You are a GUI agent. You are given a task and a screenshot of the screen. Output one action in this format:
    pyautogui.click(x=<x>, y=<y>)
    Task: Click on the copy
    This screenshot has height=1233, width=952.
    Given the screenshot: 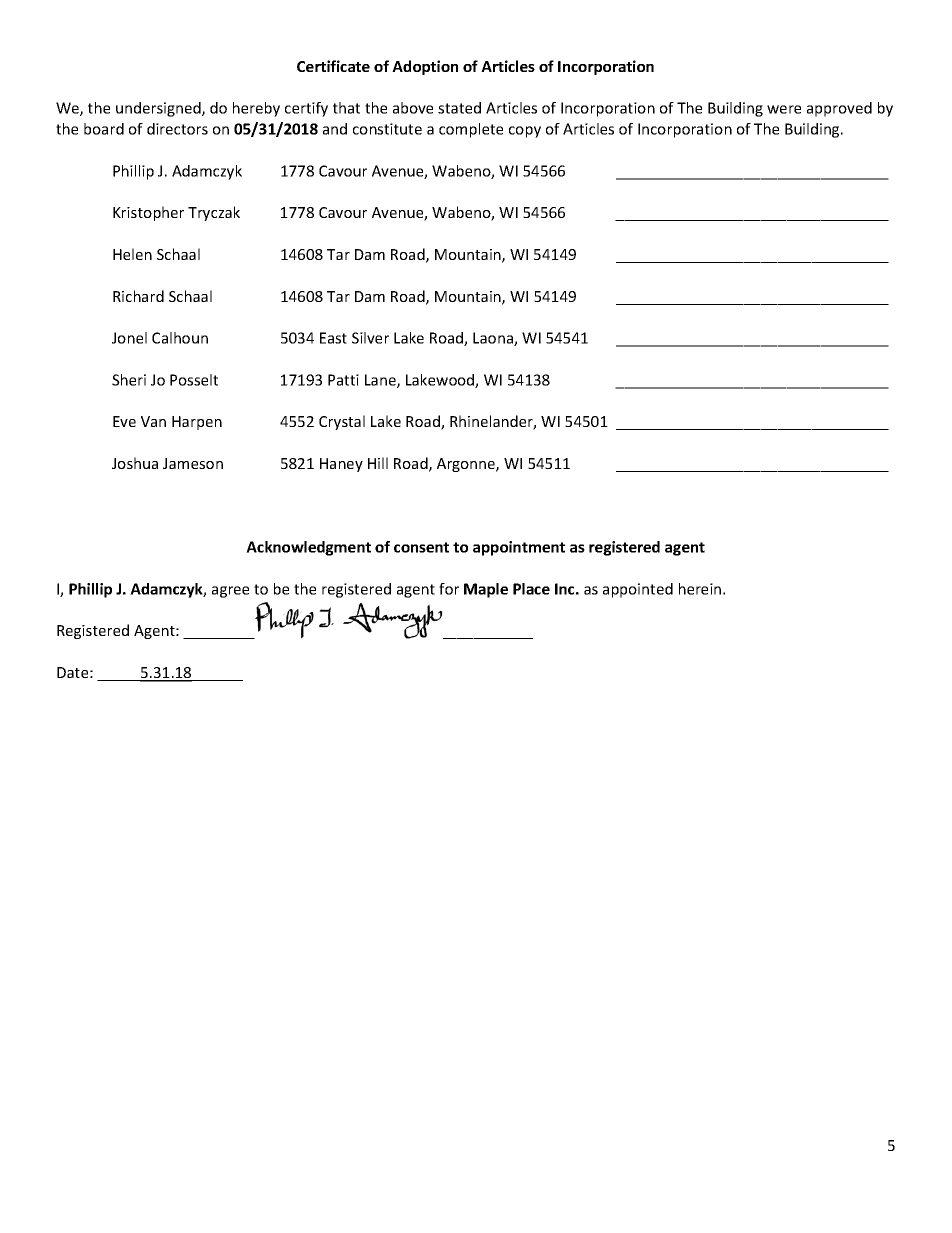 What is the action you would take?
    pyautogui.click(x=525, y=132)
